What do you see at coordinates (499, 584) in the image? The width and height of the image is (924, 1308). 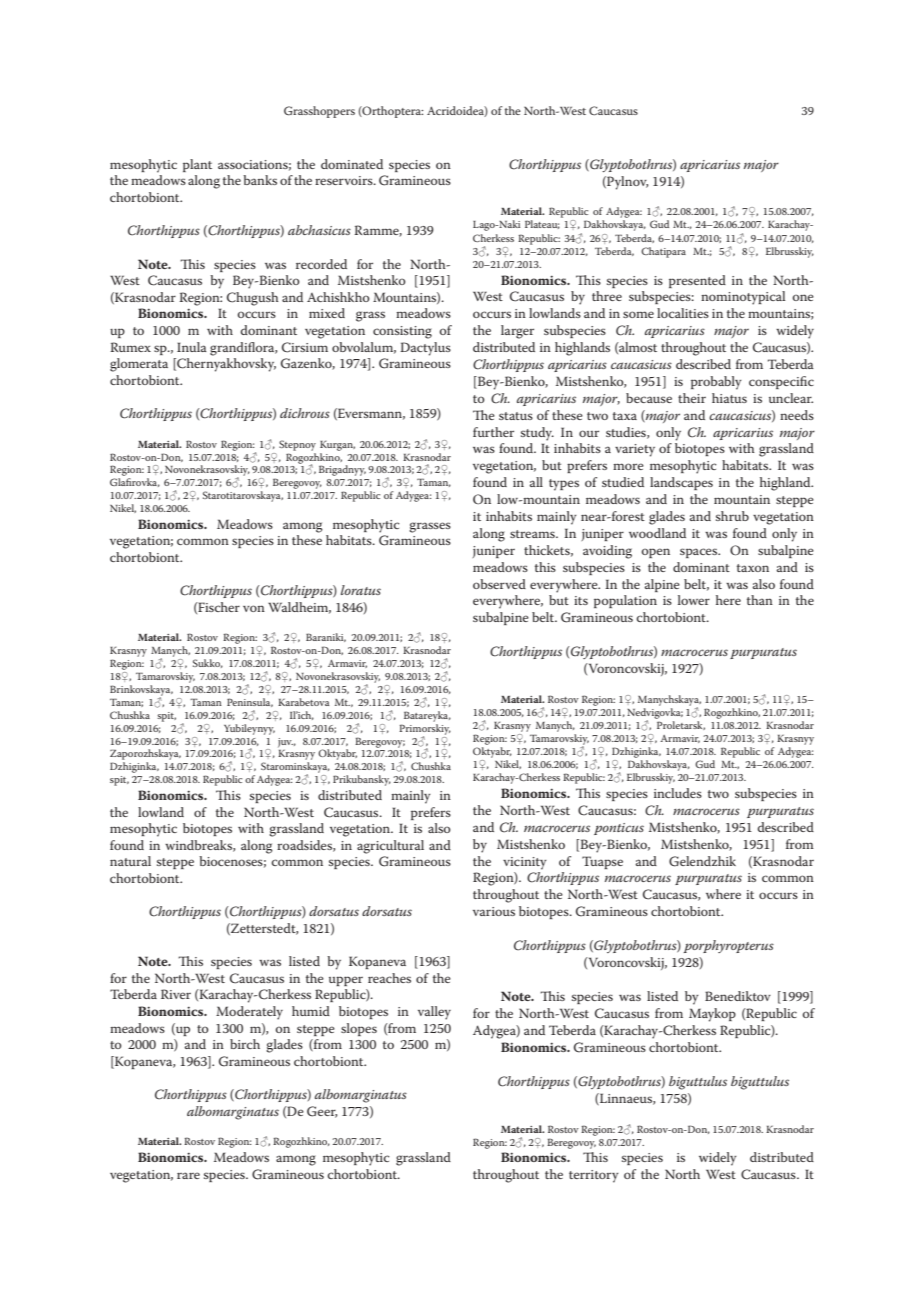 I see `observed` at bounding box center [499, 584].
